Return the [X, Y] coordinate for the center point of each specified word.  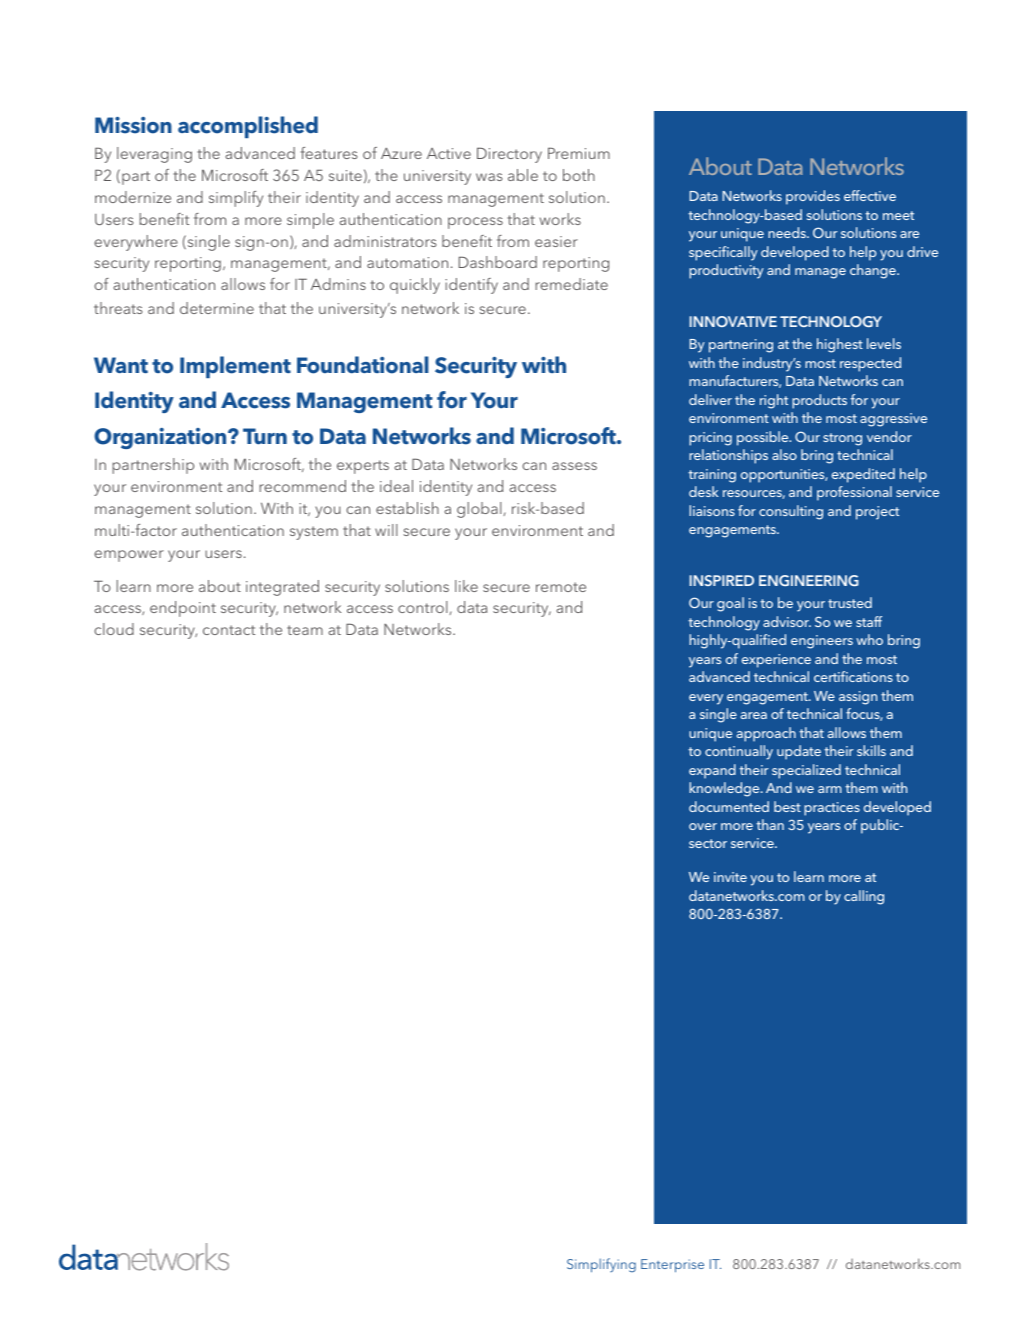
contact [229, 630]
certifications [853, 676]
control [424, 608]
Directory [509, 155]
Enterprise [672, 1266]
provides [813, 197]
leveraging [154, 155]
